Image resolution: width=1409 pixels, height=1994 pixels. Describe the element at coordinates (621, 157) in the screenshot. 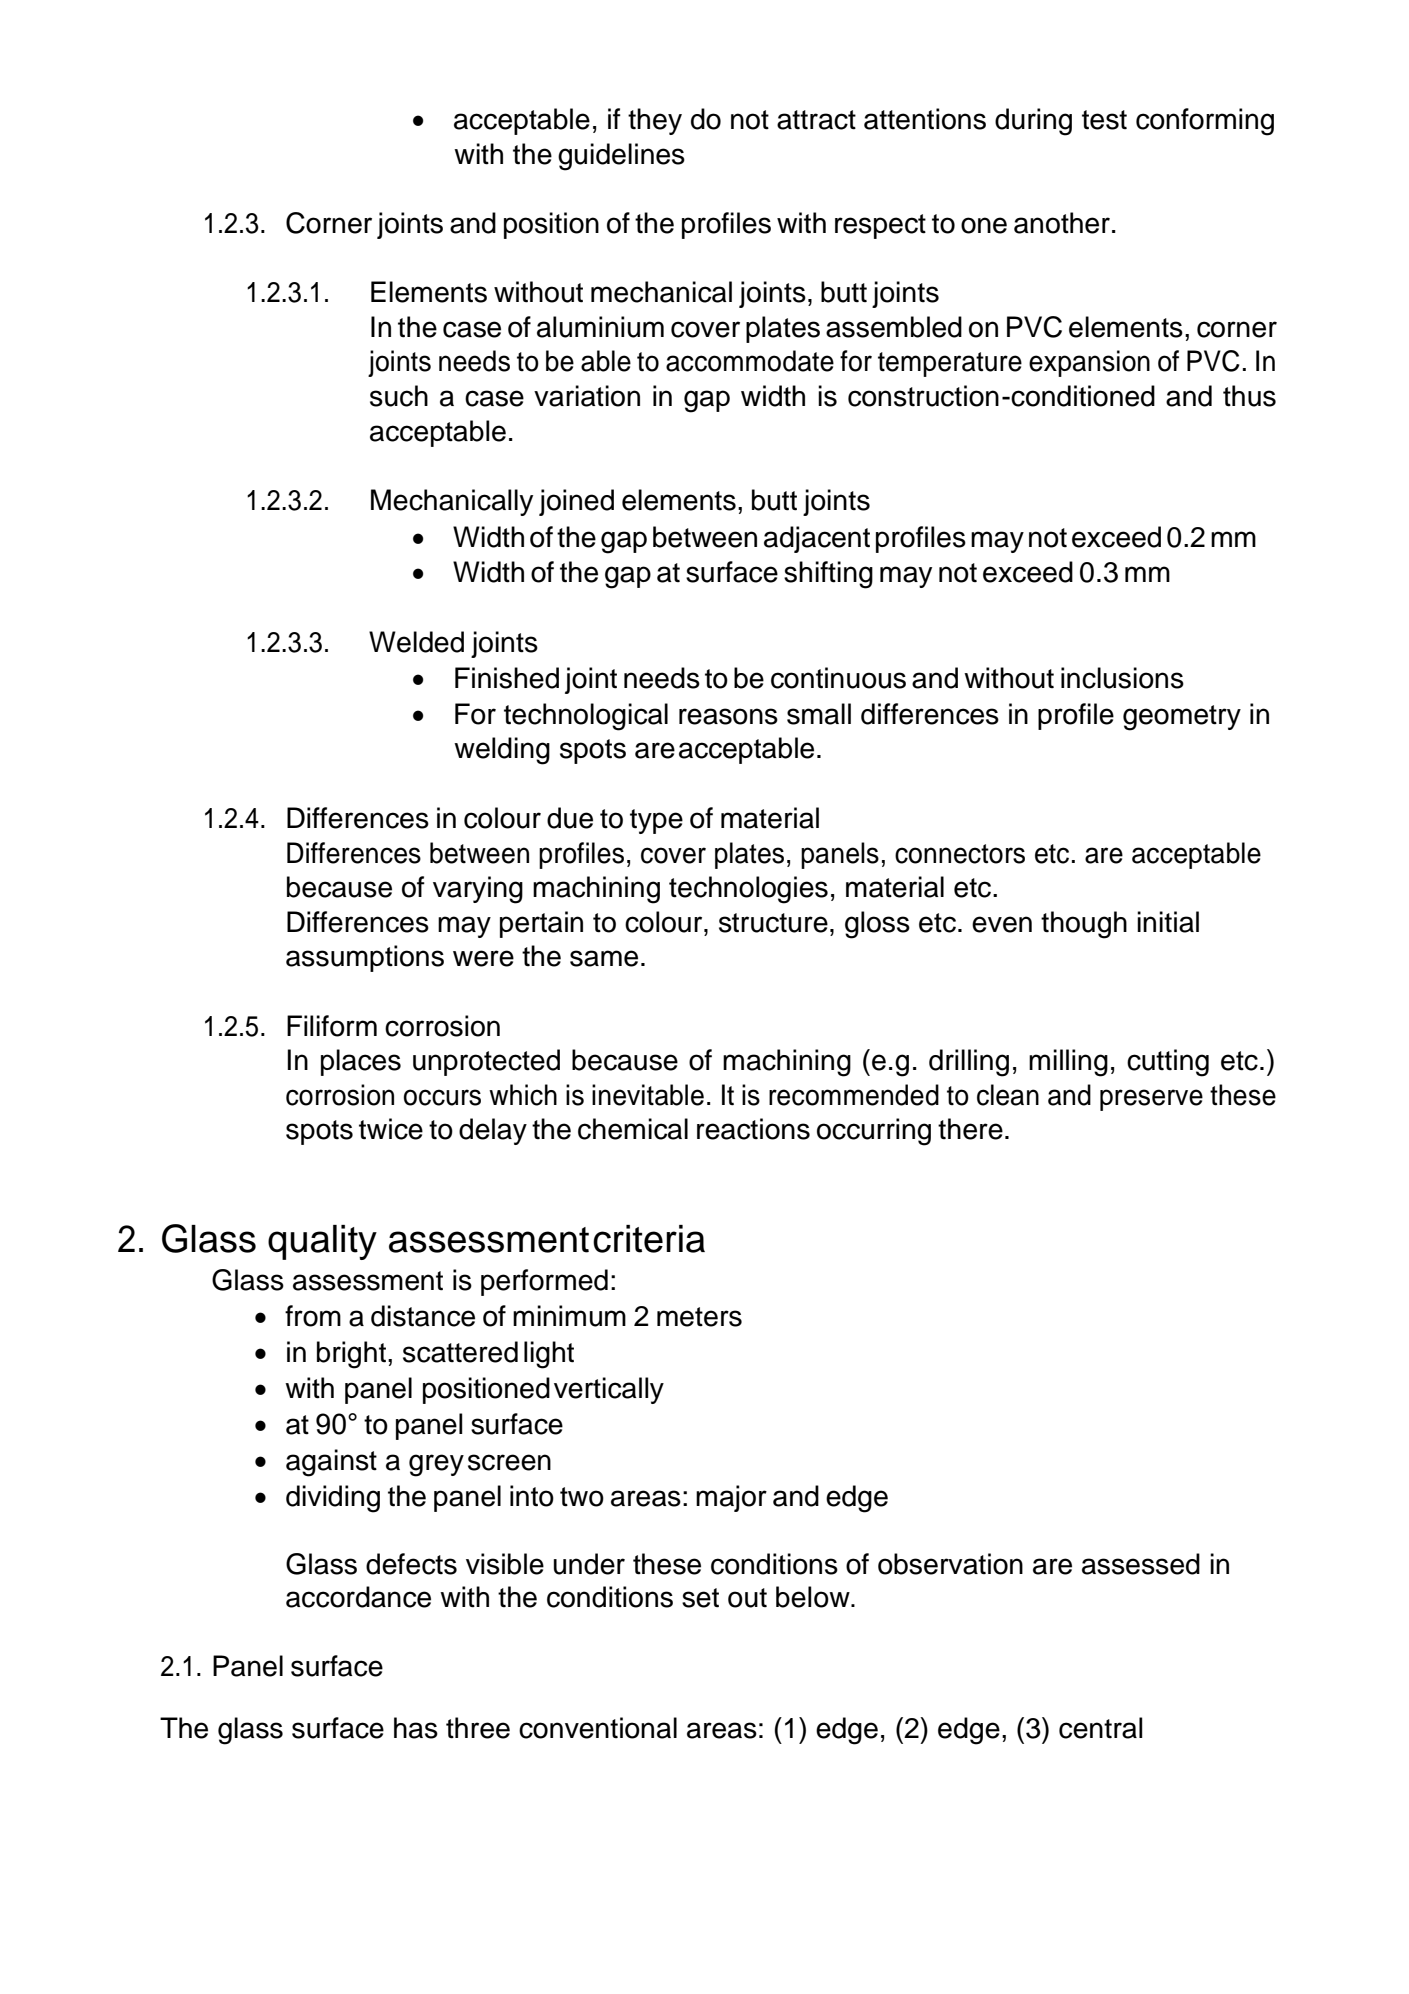

I see `guidelines` at that location.
